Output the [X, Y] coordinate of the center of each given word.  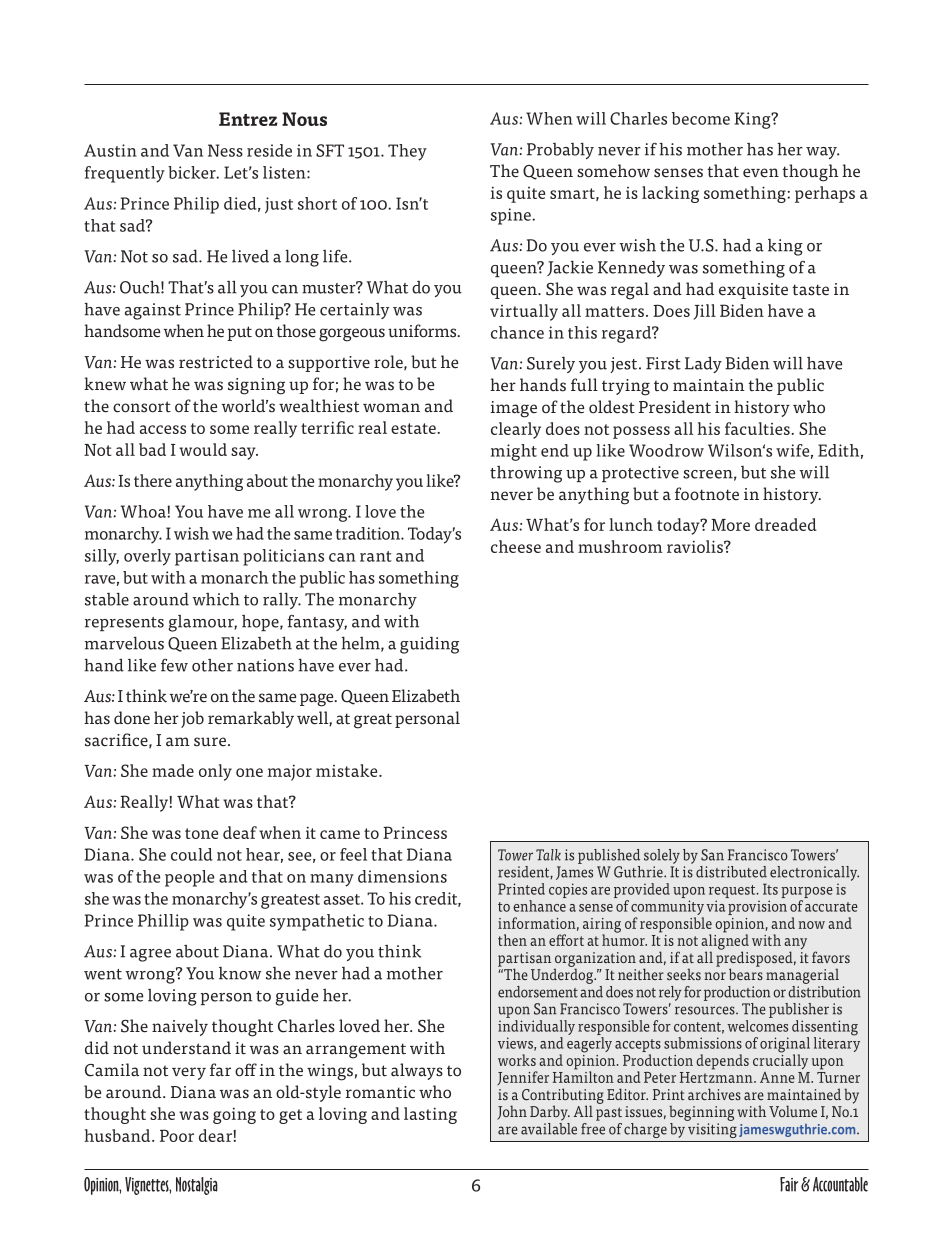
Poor [177, 1135]
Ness [225, 150]
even [761, 173]
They [407, 152]
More [730, 525]
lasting [430, 1115]
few [174, 665]
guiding [429, 645]
